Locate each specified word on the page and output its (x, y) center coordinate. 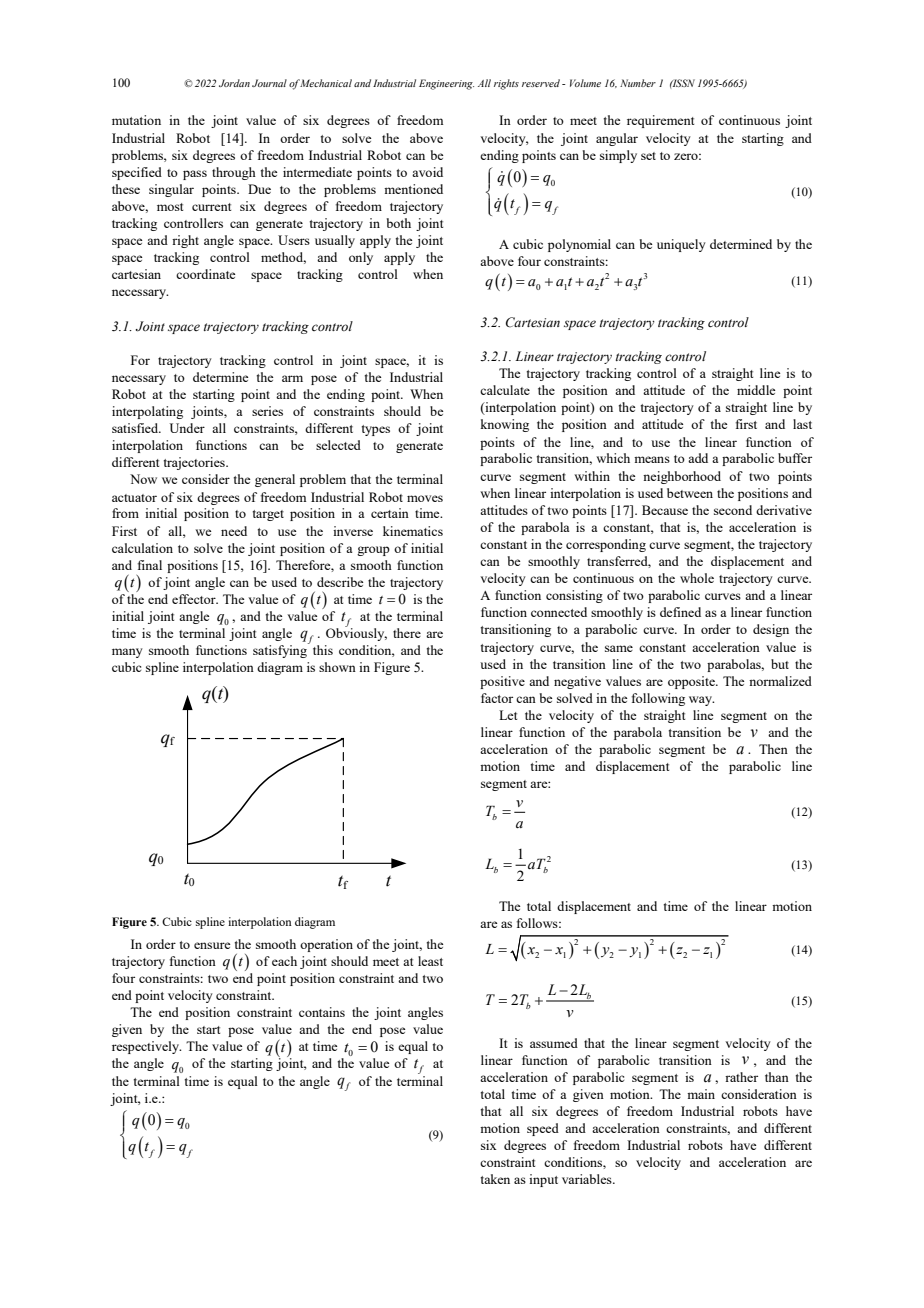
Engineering (446, 84)
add (698, 458)
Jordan (234, 83)
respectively (146, 1047)
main (701, 1094)
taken (495, 1179)
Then (773, 749)
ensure (212, 945)
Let (508, 715)
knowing (504, 425)
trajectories (195, 463)
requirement (660, 121)
